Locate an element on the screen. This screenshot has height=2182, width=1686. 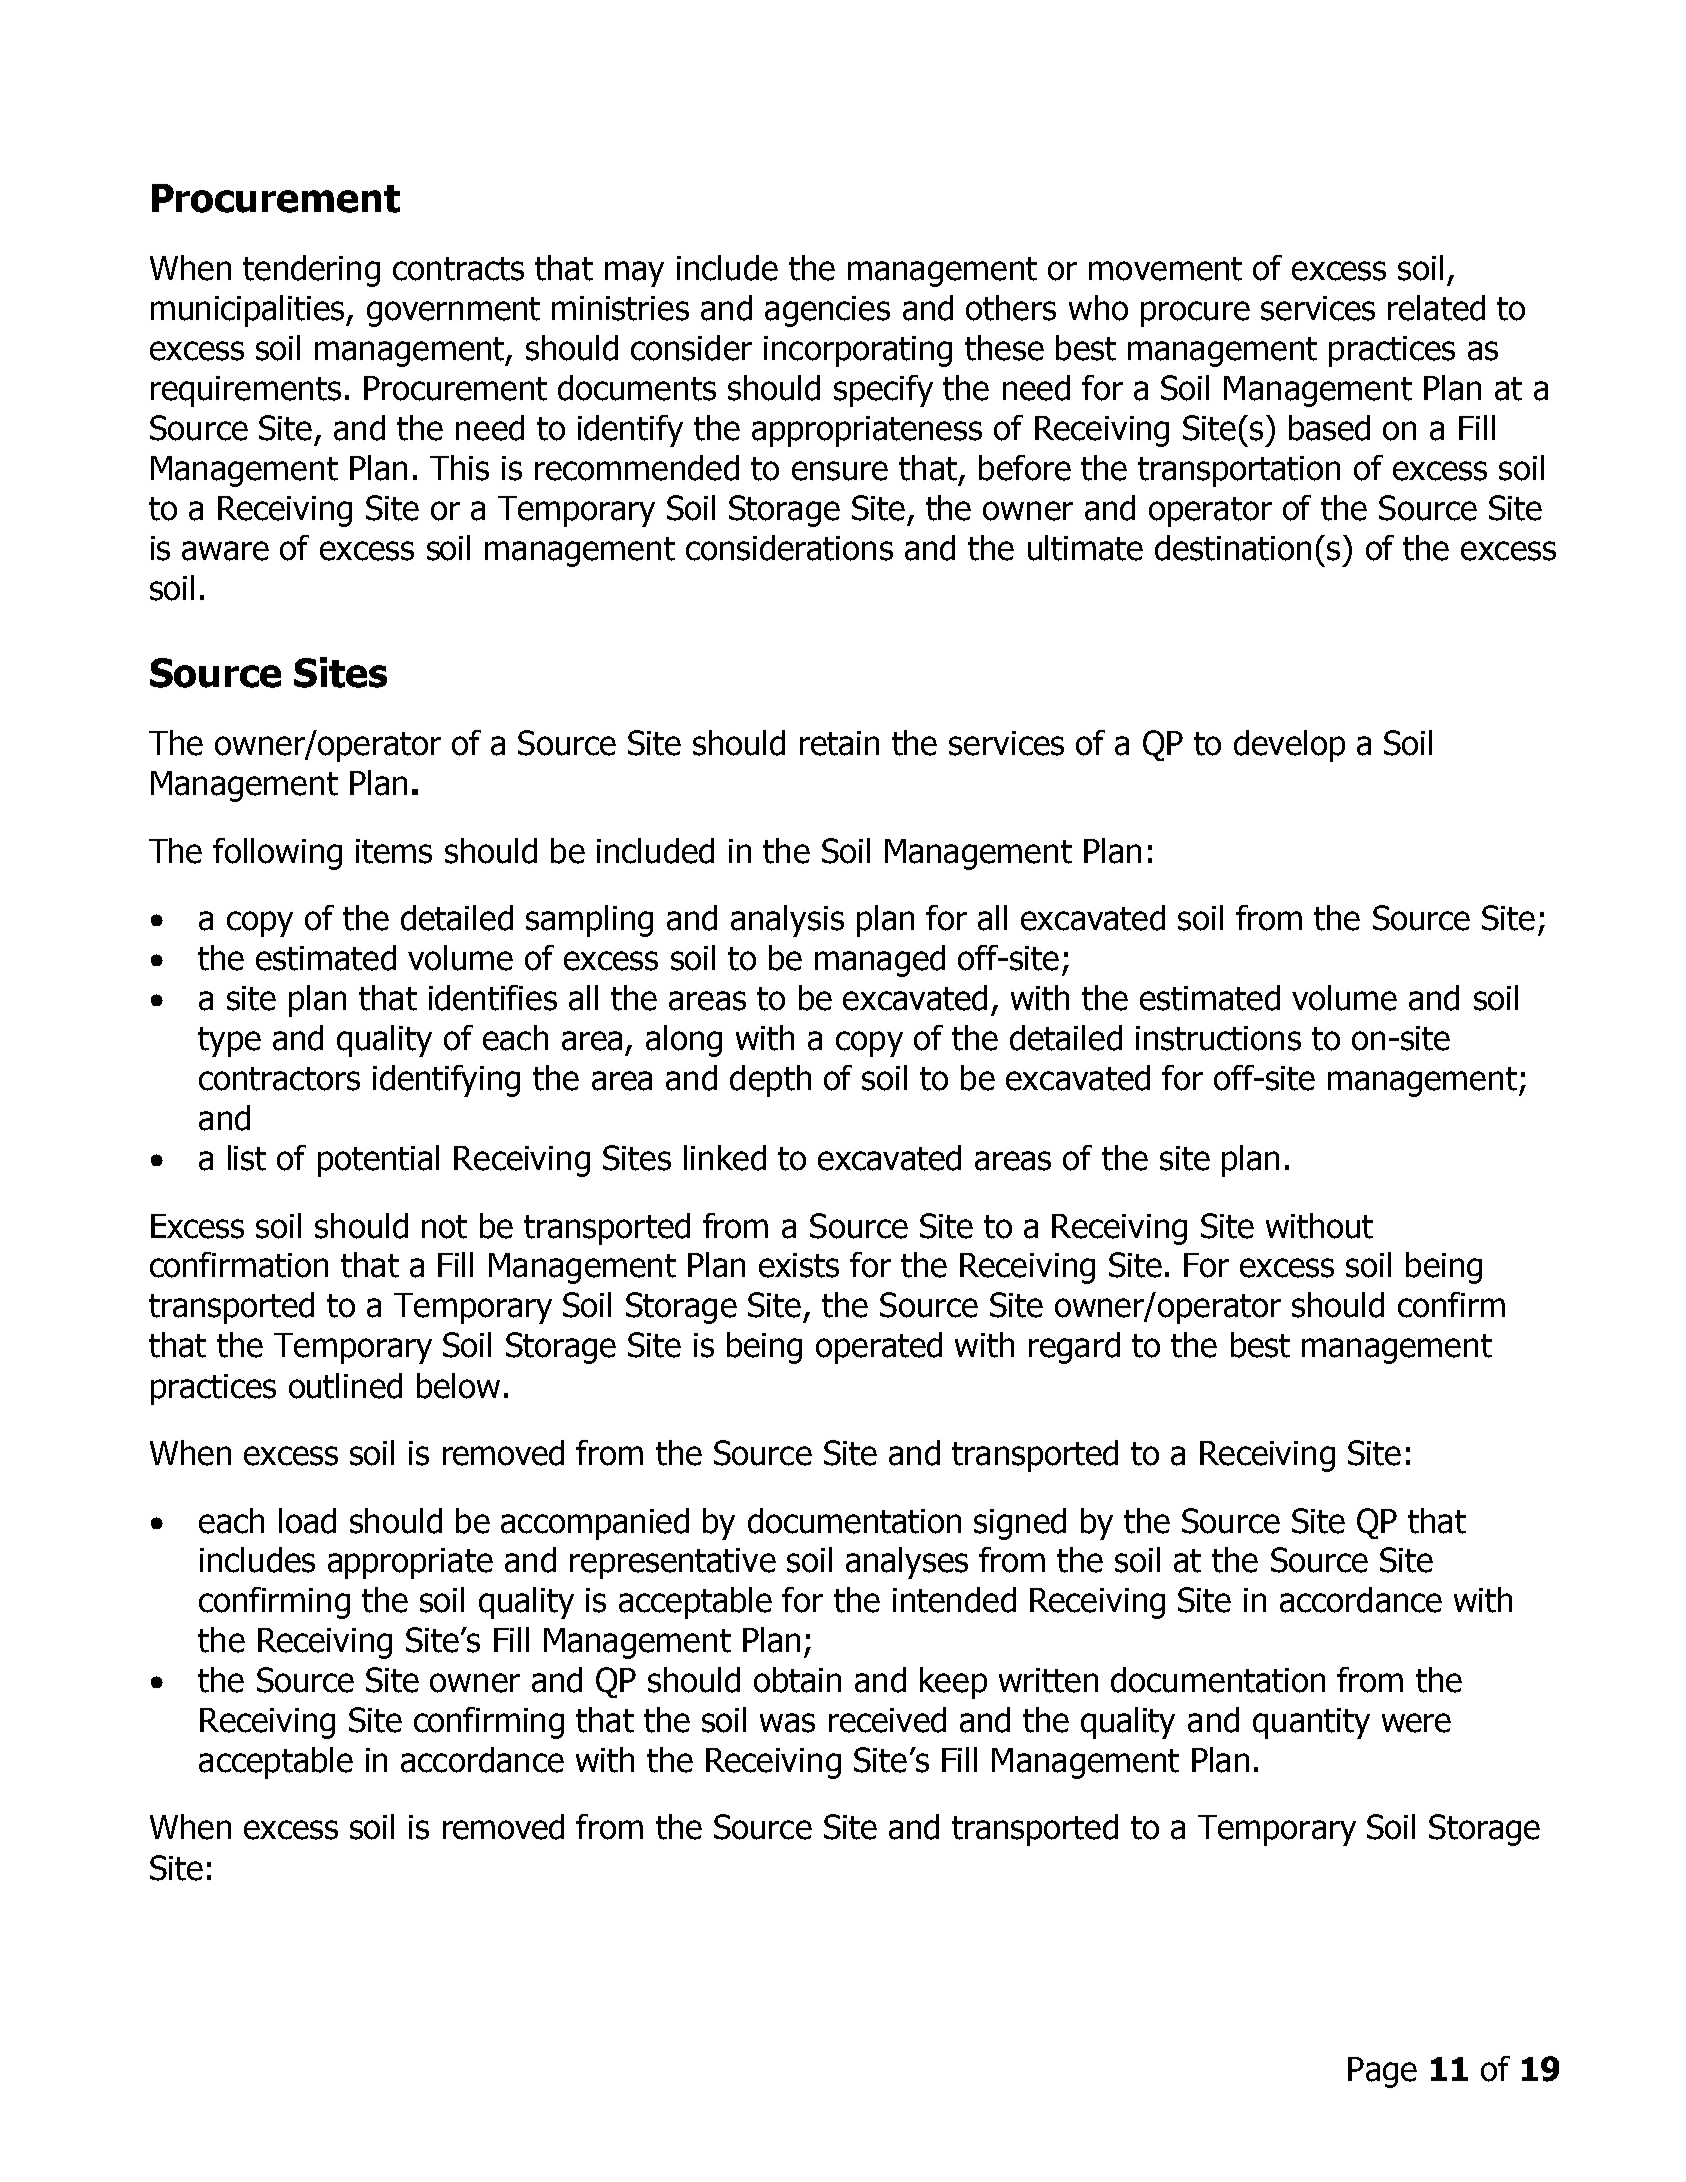
movement is located at coordinates (1165, 269).
